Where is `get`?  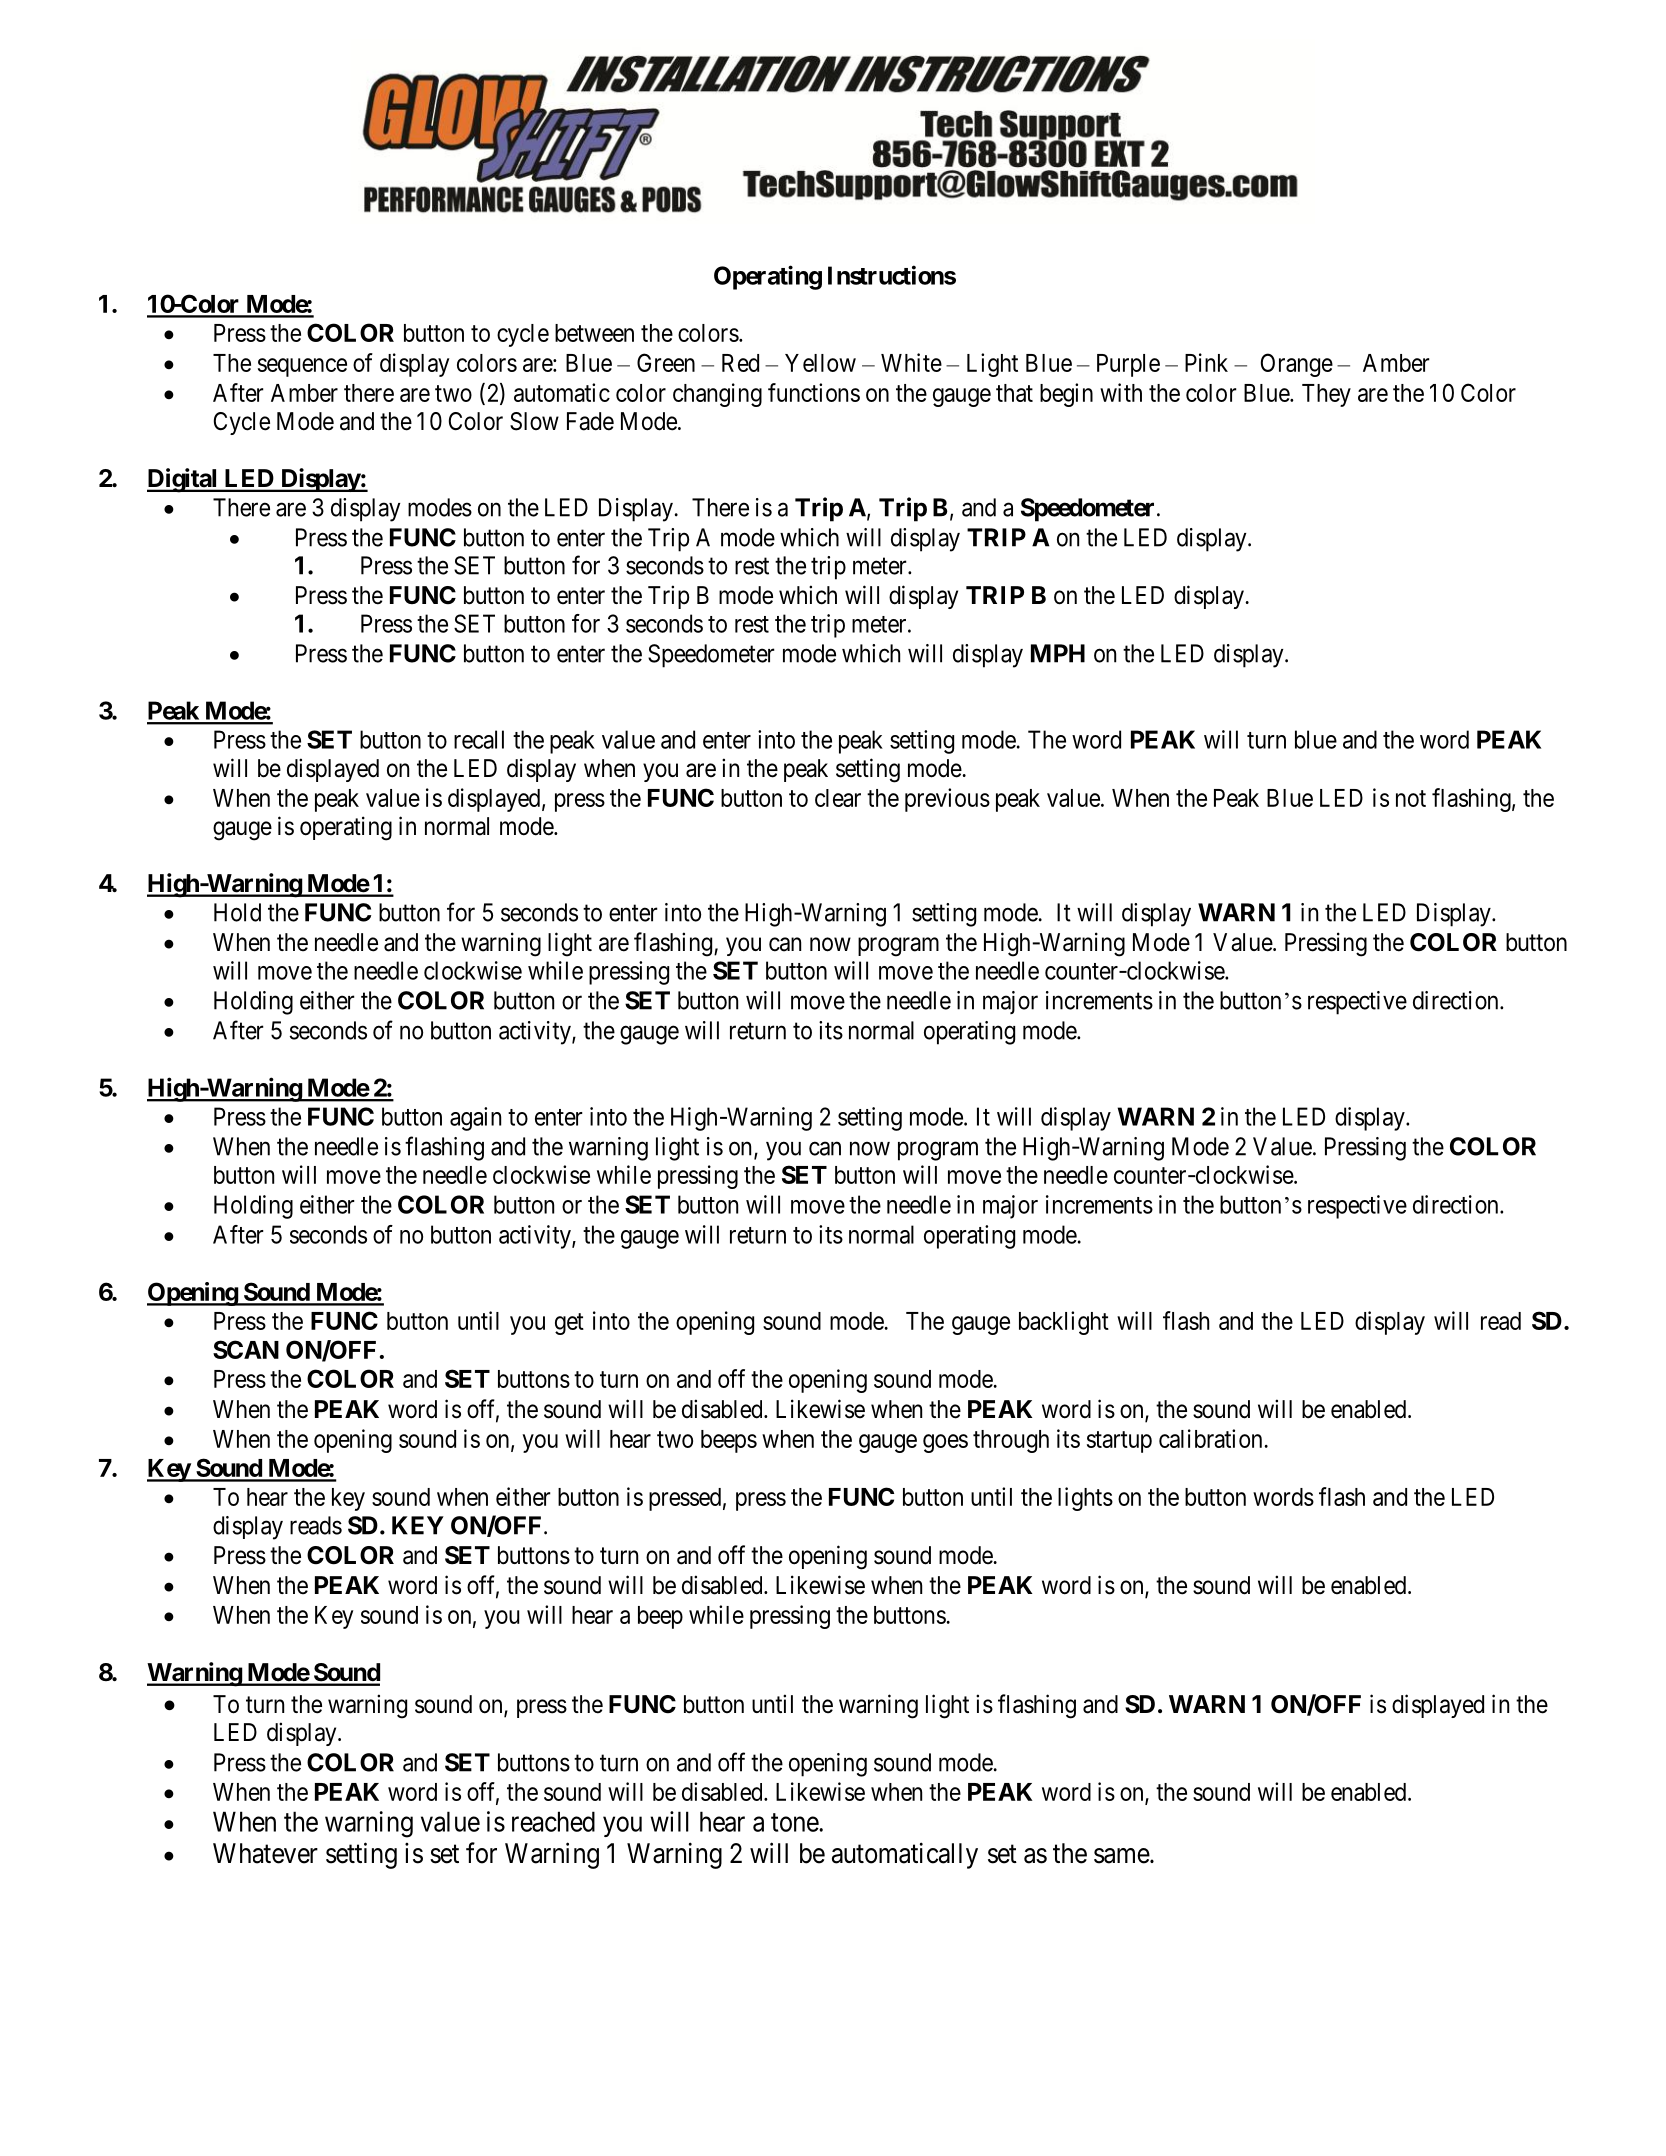 get is located at coordinates (569, 1324).
